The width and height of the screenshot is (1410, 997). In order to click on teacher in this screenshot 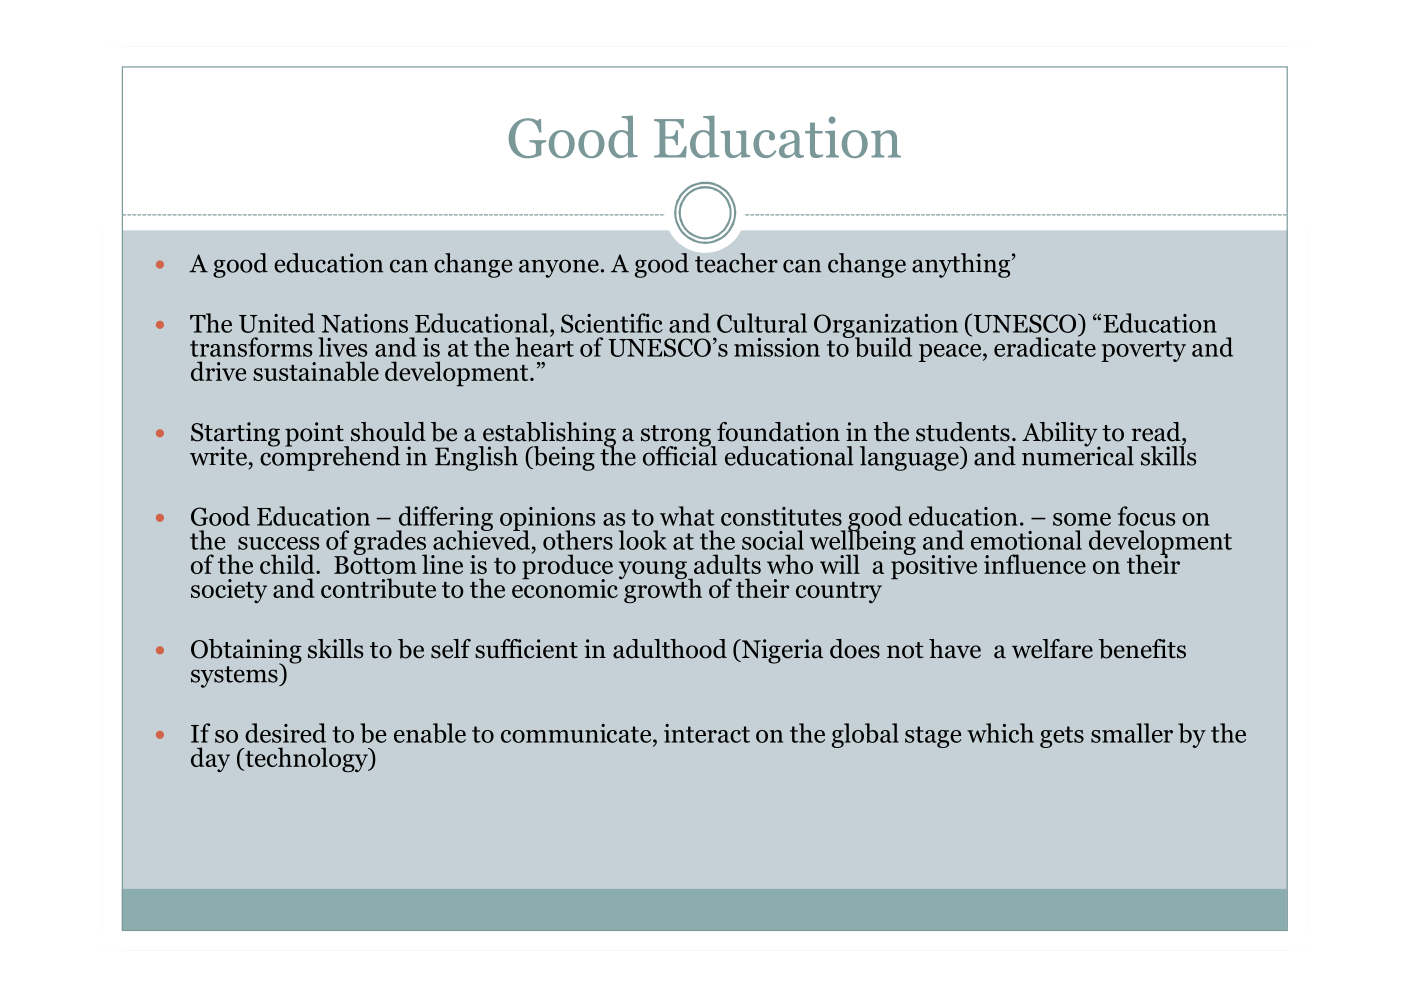, I will do `click(736, 263)`.
